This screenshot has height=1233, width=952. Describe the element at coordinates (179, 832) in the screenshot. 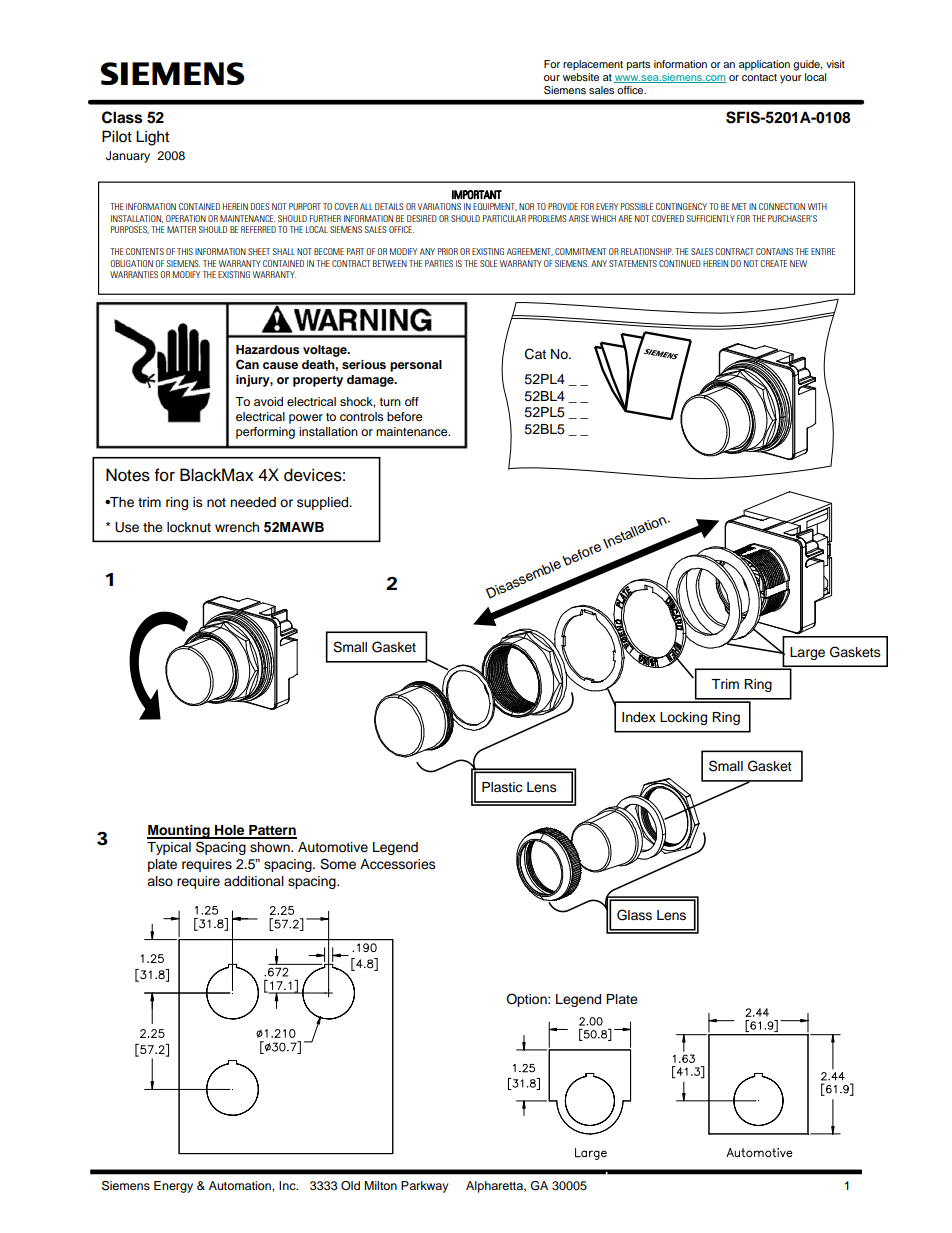

I see `Mounting` at that location.
